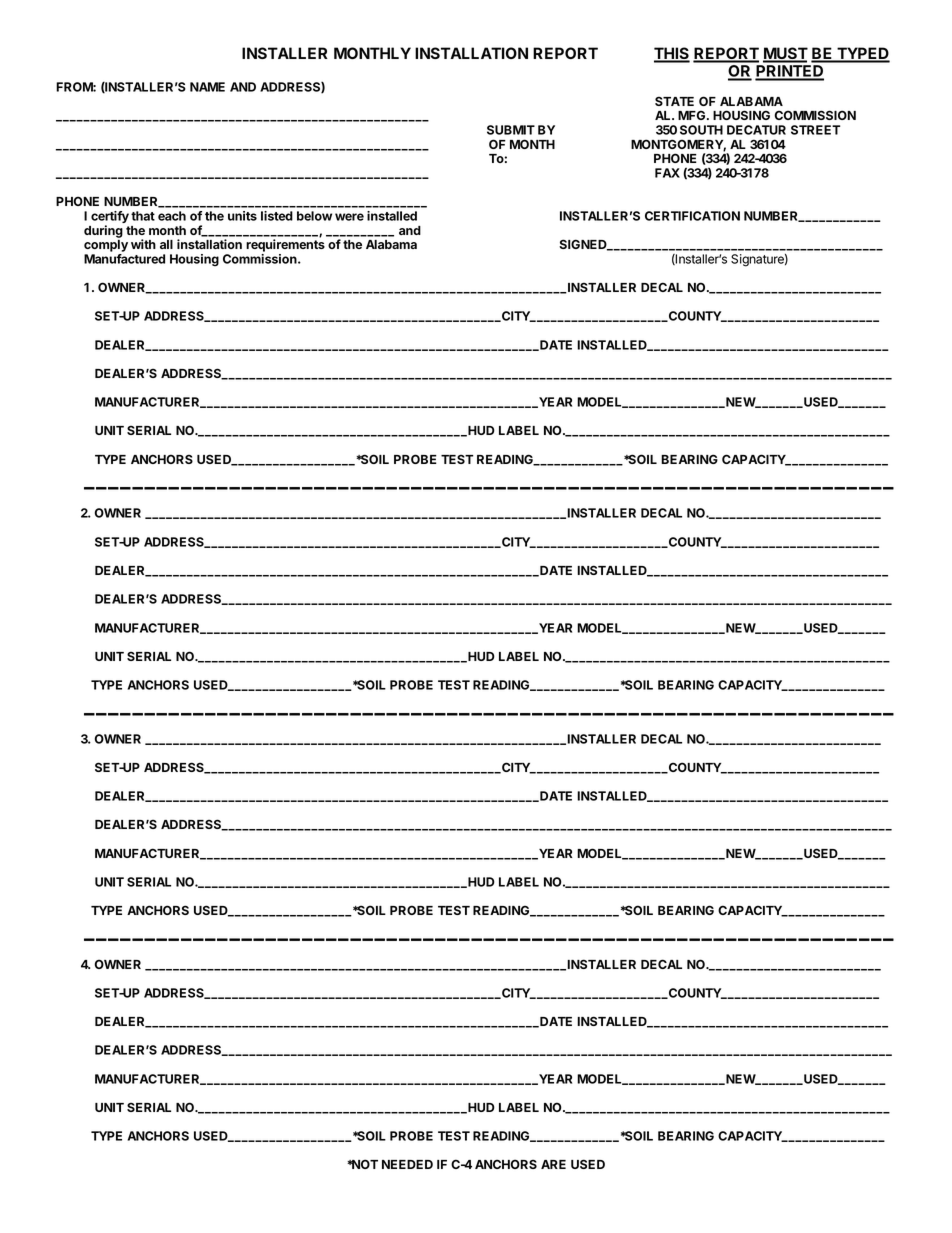 The height and width of the page is (1233, 952). I want to click on MFG, so click(693, 115).
